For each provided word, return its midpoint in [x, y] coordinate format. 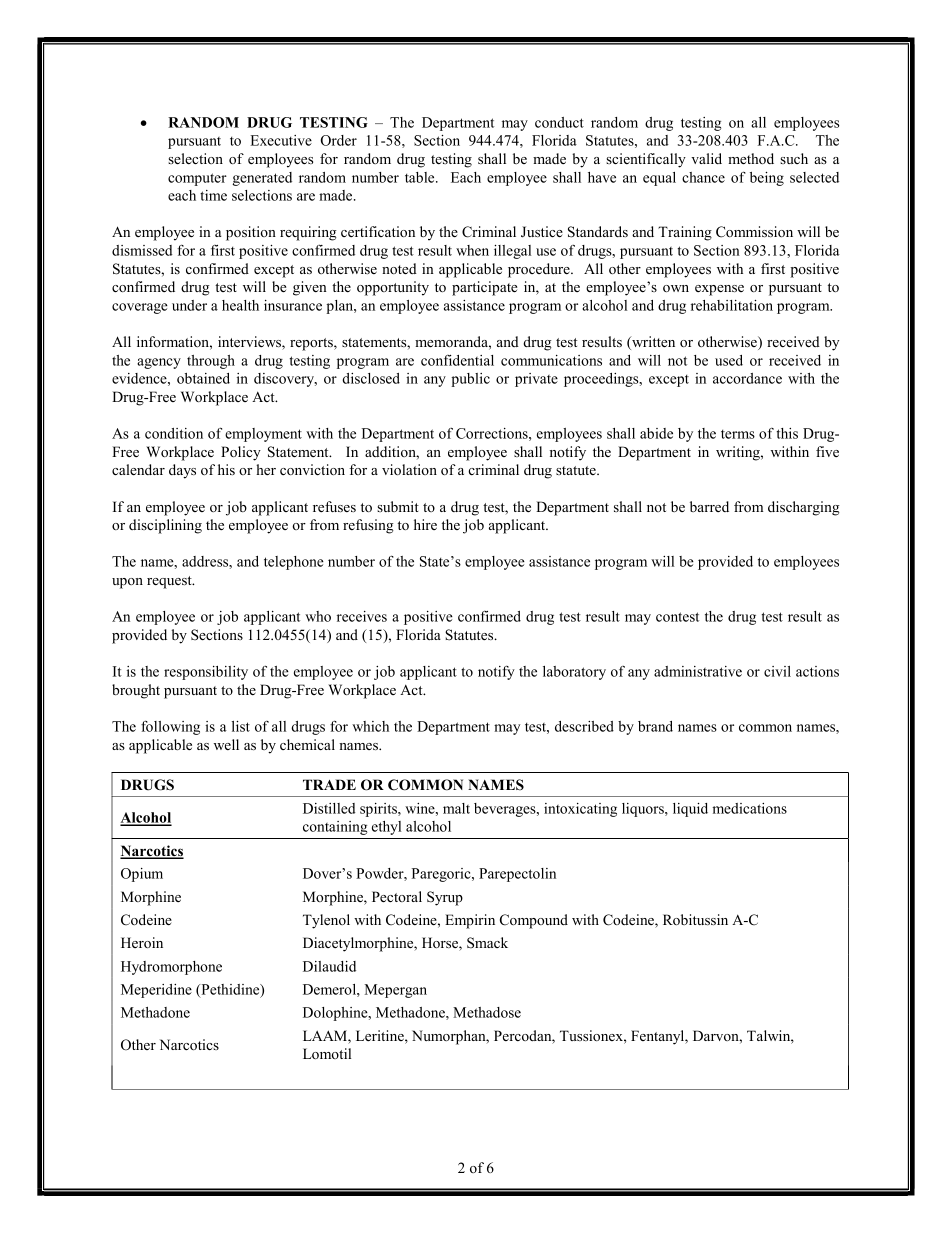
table [421, 177]
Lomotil [327, 1053]
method [751, 158]
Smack [487, 943]
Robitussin [695, 919]
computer [197, 179]
